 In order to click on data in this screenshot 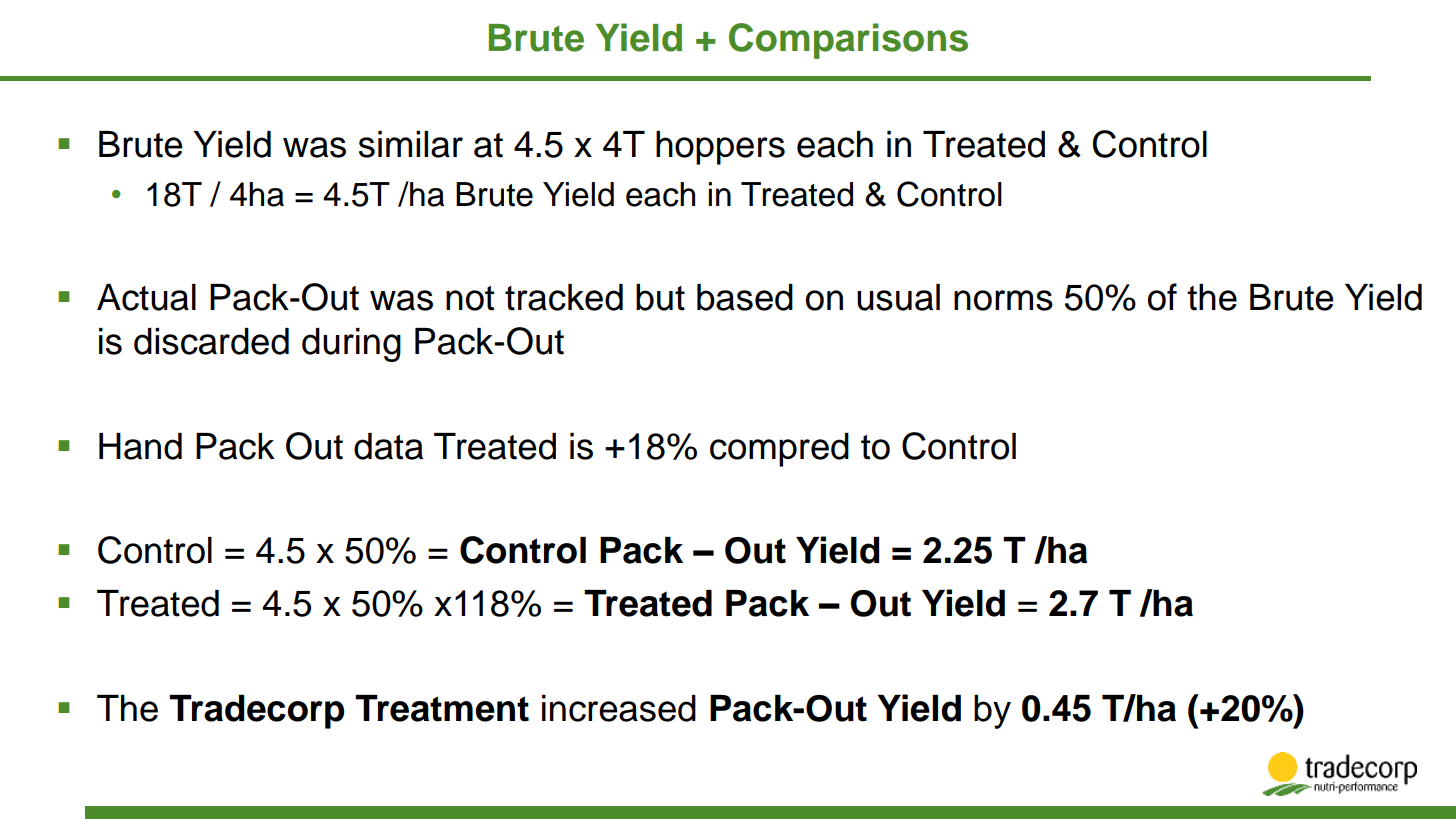, I will do `click(388, 446)`.
